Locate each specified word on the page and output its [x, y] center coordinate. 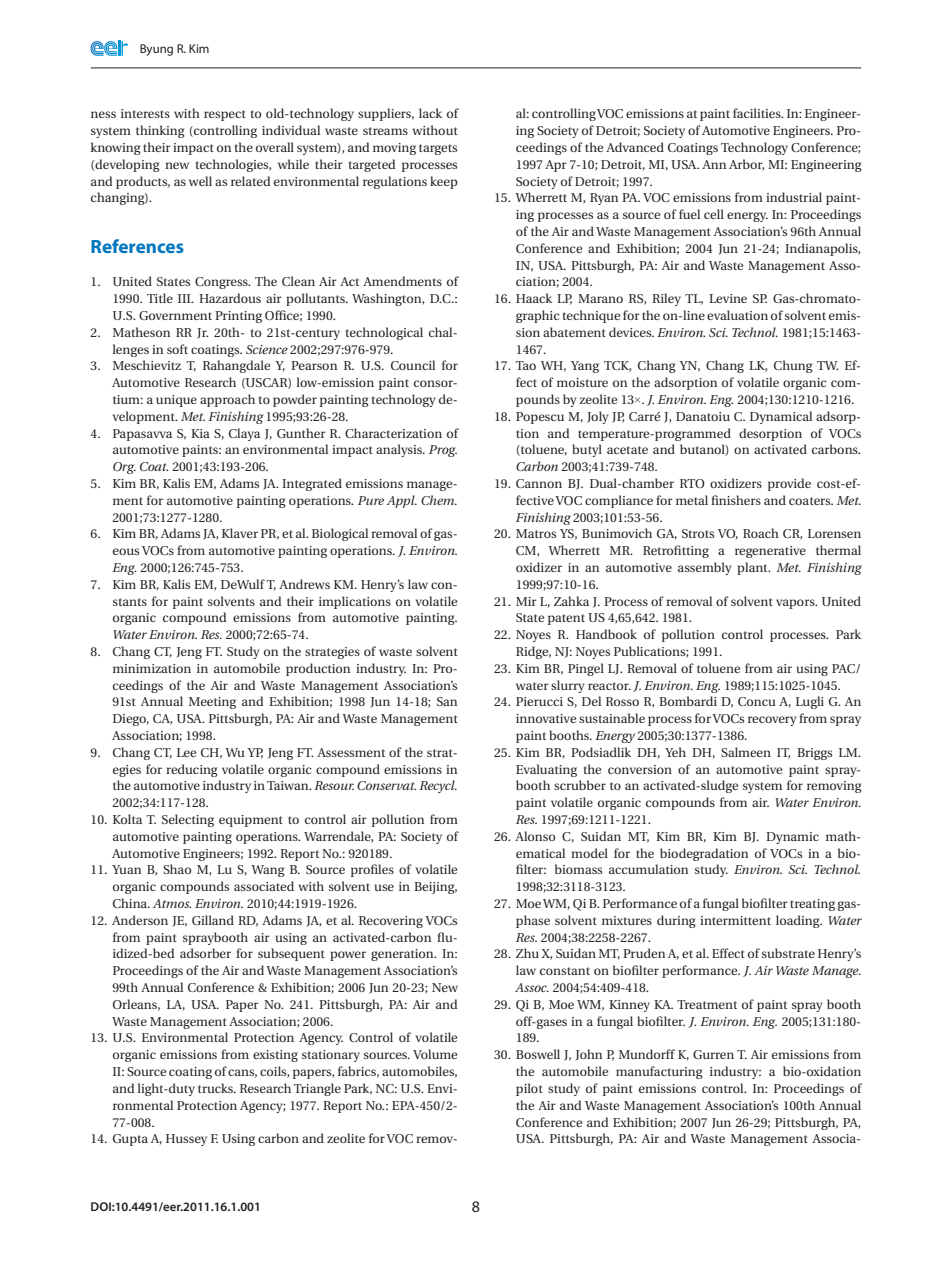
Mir [526, 601]
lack [430, 113]
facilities [758, 113]
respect [225, 115]
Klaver [240, 533]
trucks [217, 1088]
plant [753, 568]
